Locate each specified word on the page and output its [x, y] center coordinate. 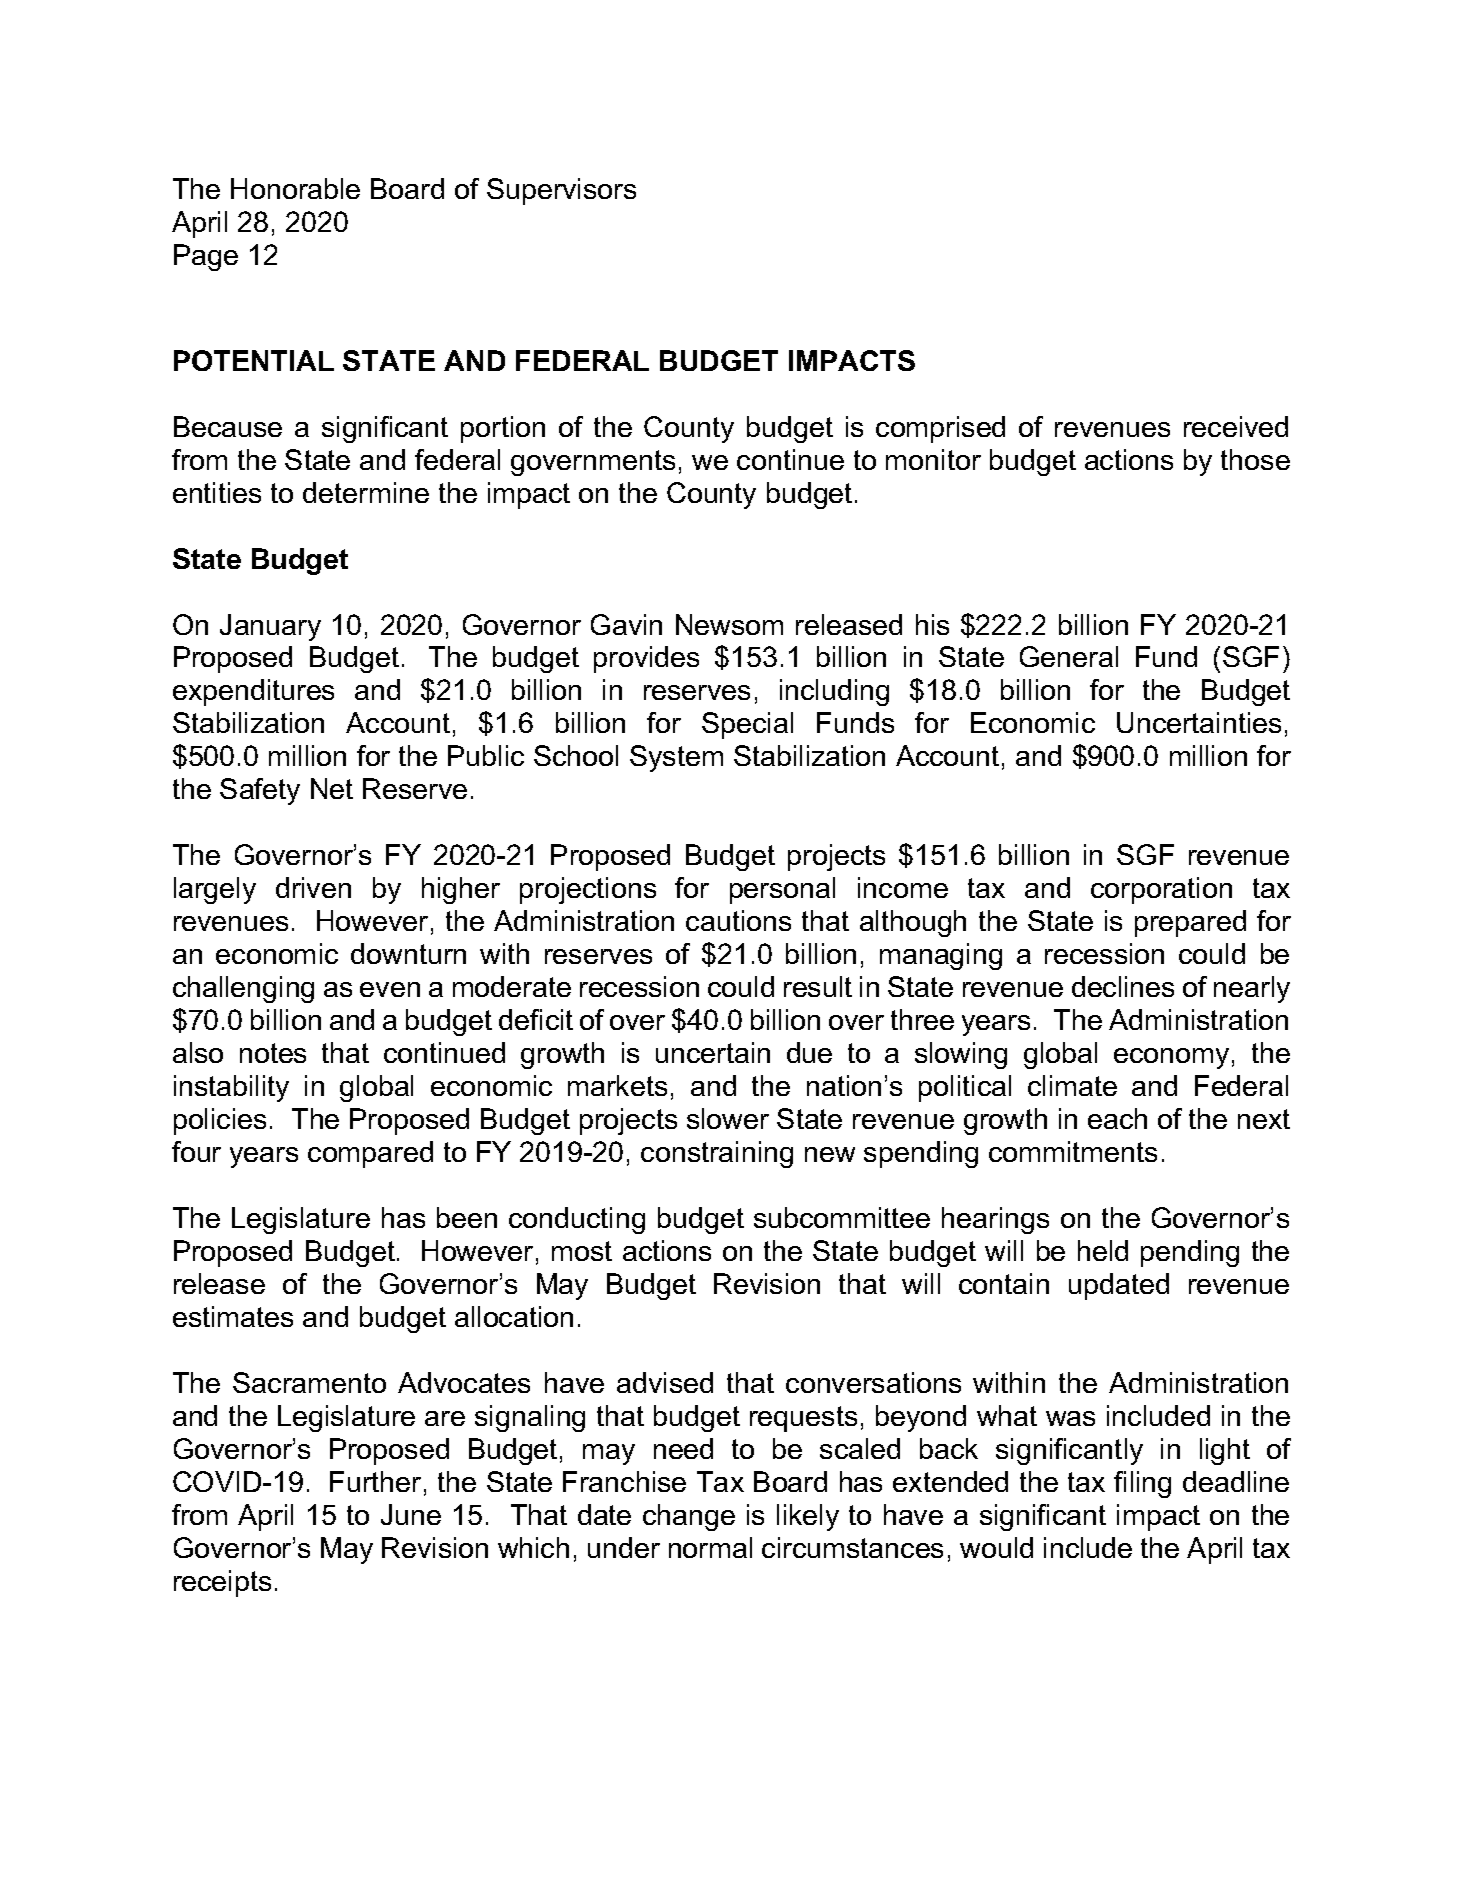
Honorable [295, 188]
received [1236, 426]
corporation [1161, 890]
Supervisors [561, 191]
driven [313, 887]
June [411, 1514]
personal [782, 890]
